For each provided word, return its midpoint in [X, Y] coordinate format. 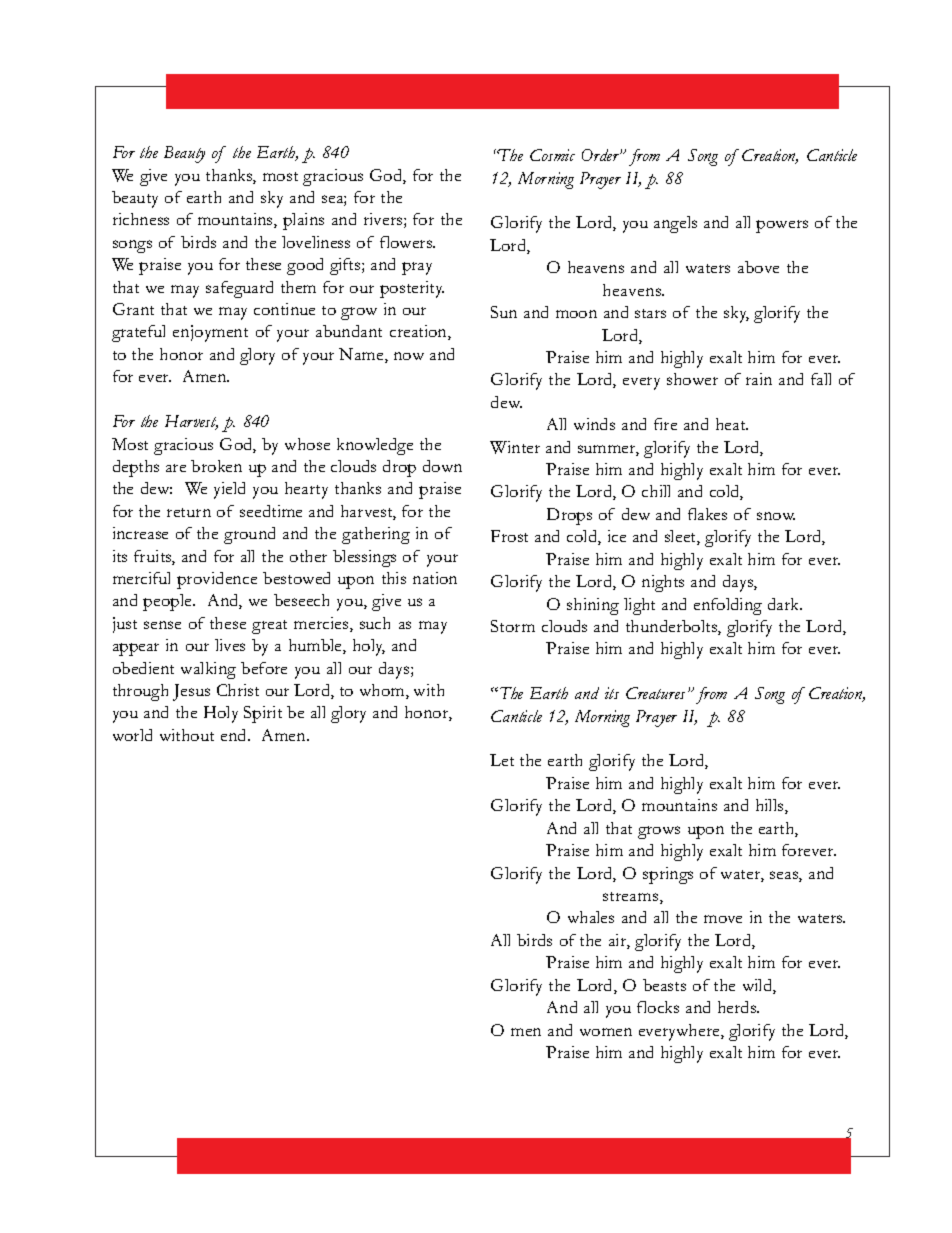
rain [759, 379]
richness [141, 219]
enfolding [728, 606]
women [606, 1032]
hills [771, 806]
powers [782, 226]
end [235, 735]
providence [217, 580]
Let [502, 760]
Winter [515, 447]
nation [435, 578]
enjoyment [210, 333]
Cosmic [552, 155]
